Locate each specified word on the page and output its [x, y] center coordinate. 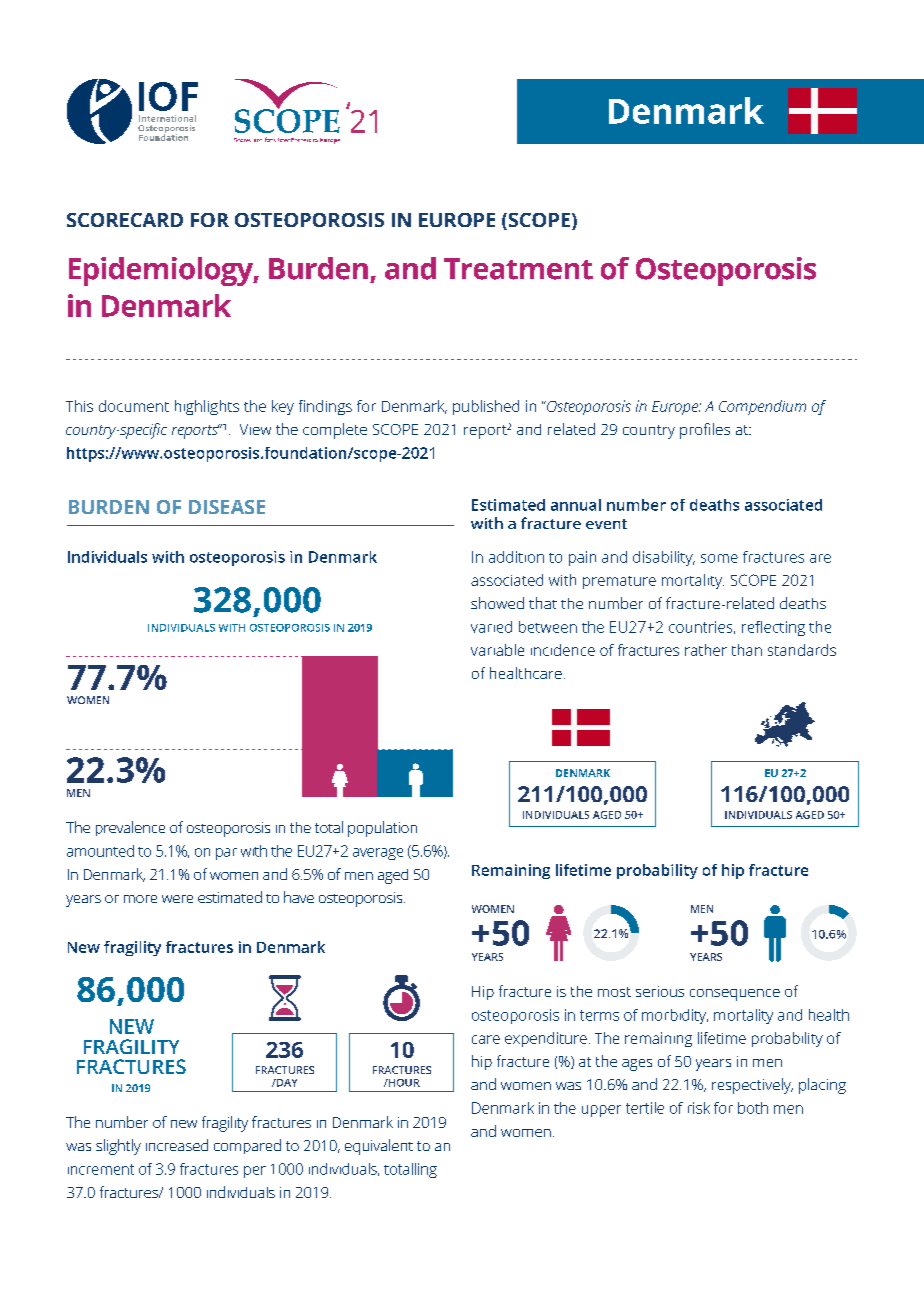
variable [497, 650]
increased [177, 1145]
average [378, 854]
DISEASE [227, 507]
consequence [735, 995]
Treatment [518, 269]
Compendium [762, 407]
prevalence [130, 828]
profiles [705, 431]
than [747, 650]
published [486, 407]
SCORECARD [125, 220]
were [177, 899]
